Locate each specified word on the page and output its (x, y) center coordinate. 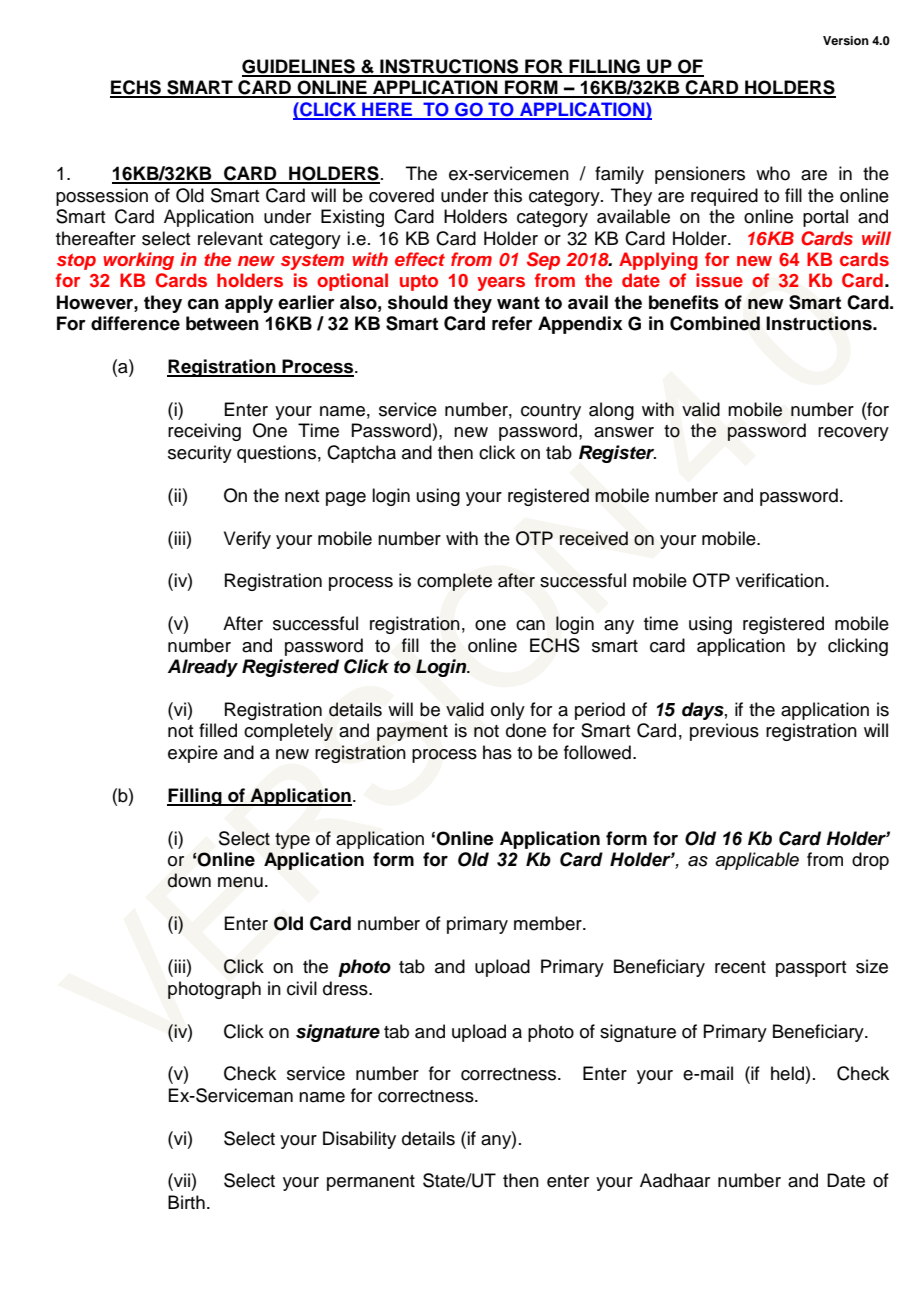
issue (719, 280)
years (501, 284)
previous (724, 732)
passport (811, 969)
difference (135, 323)
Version (846, 40)
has (497, 752)
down (189, 880)
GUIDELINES (299, 67)
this (508, 195)
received (594, 538)
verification (780, 580)
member (549, 923)
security (200, 454)
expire (193, 754)
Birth (186, 1202)
